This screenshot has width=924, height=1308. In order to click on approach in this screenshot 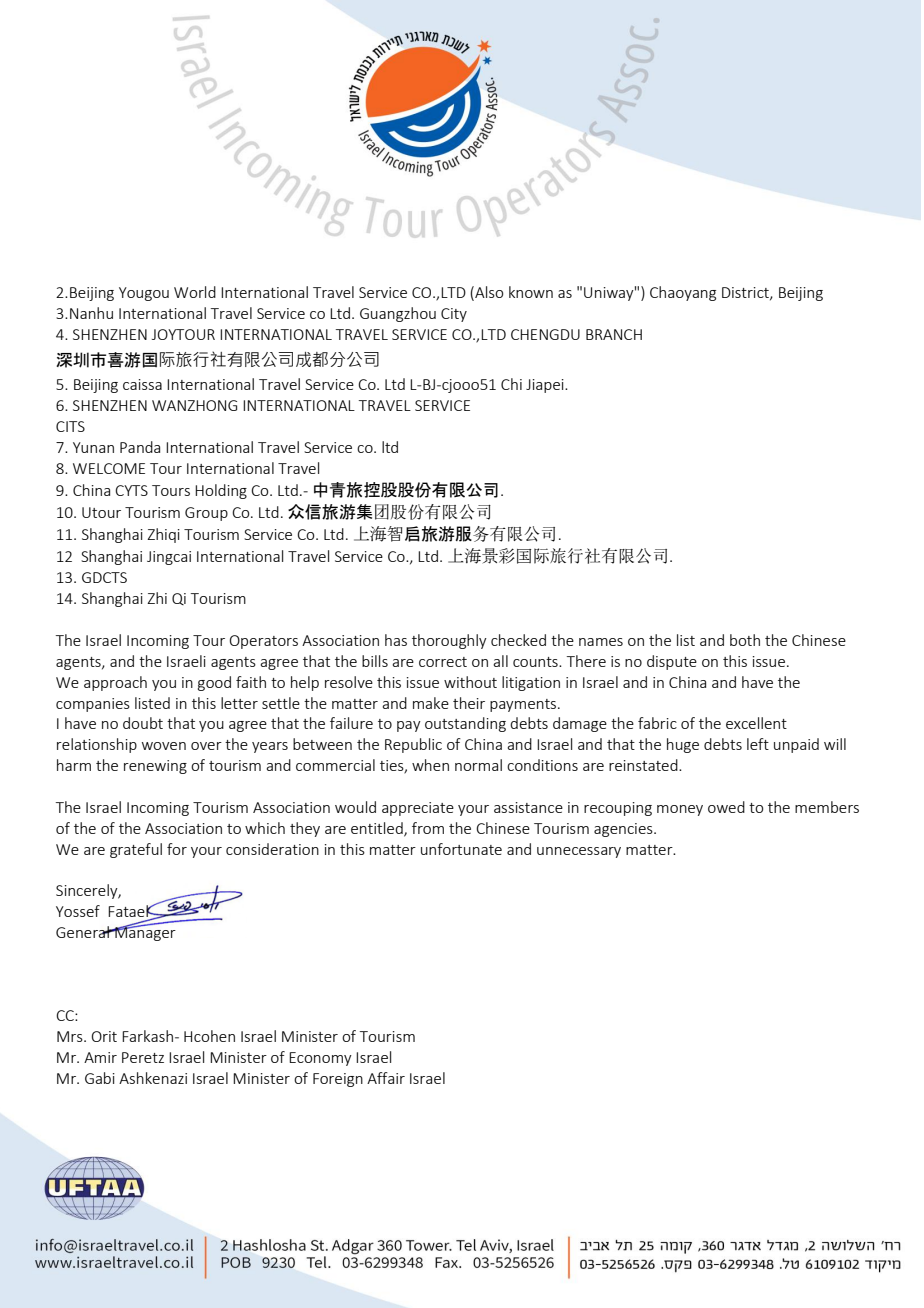, I will do `click(115, 683)`.
